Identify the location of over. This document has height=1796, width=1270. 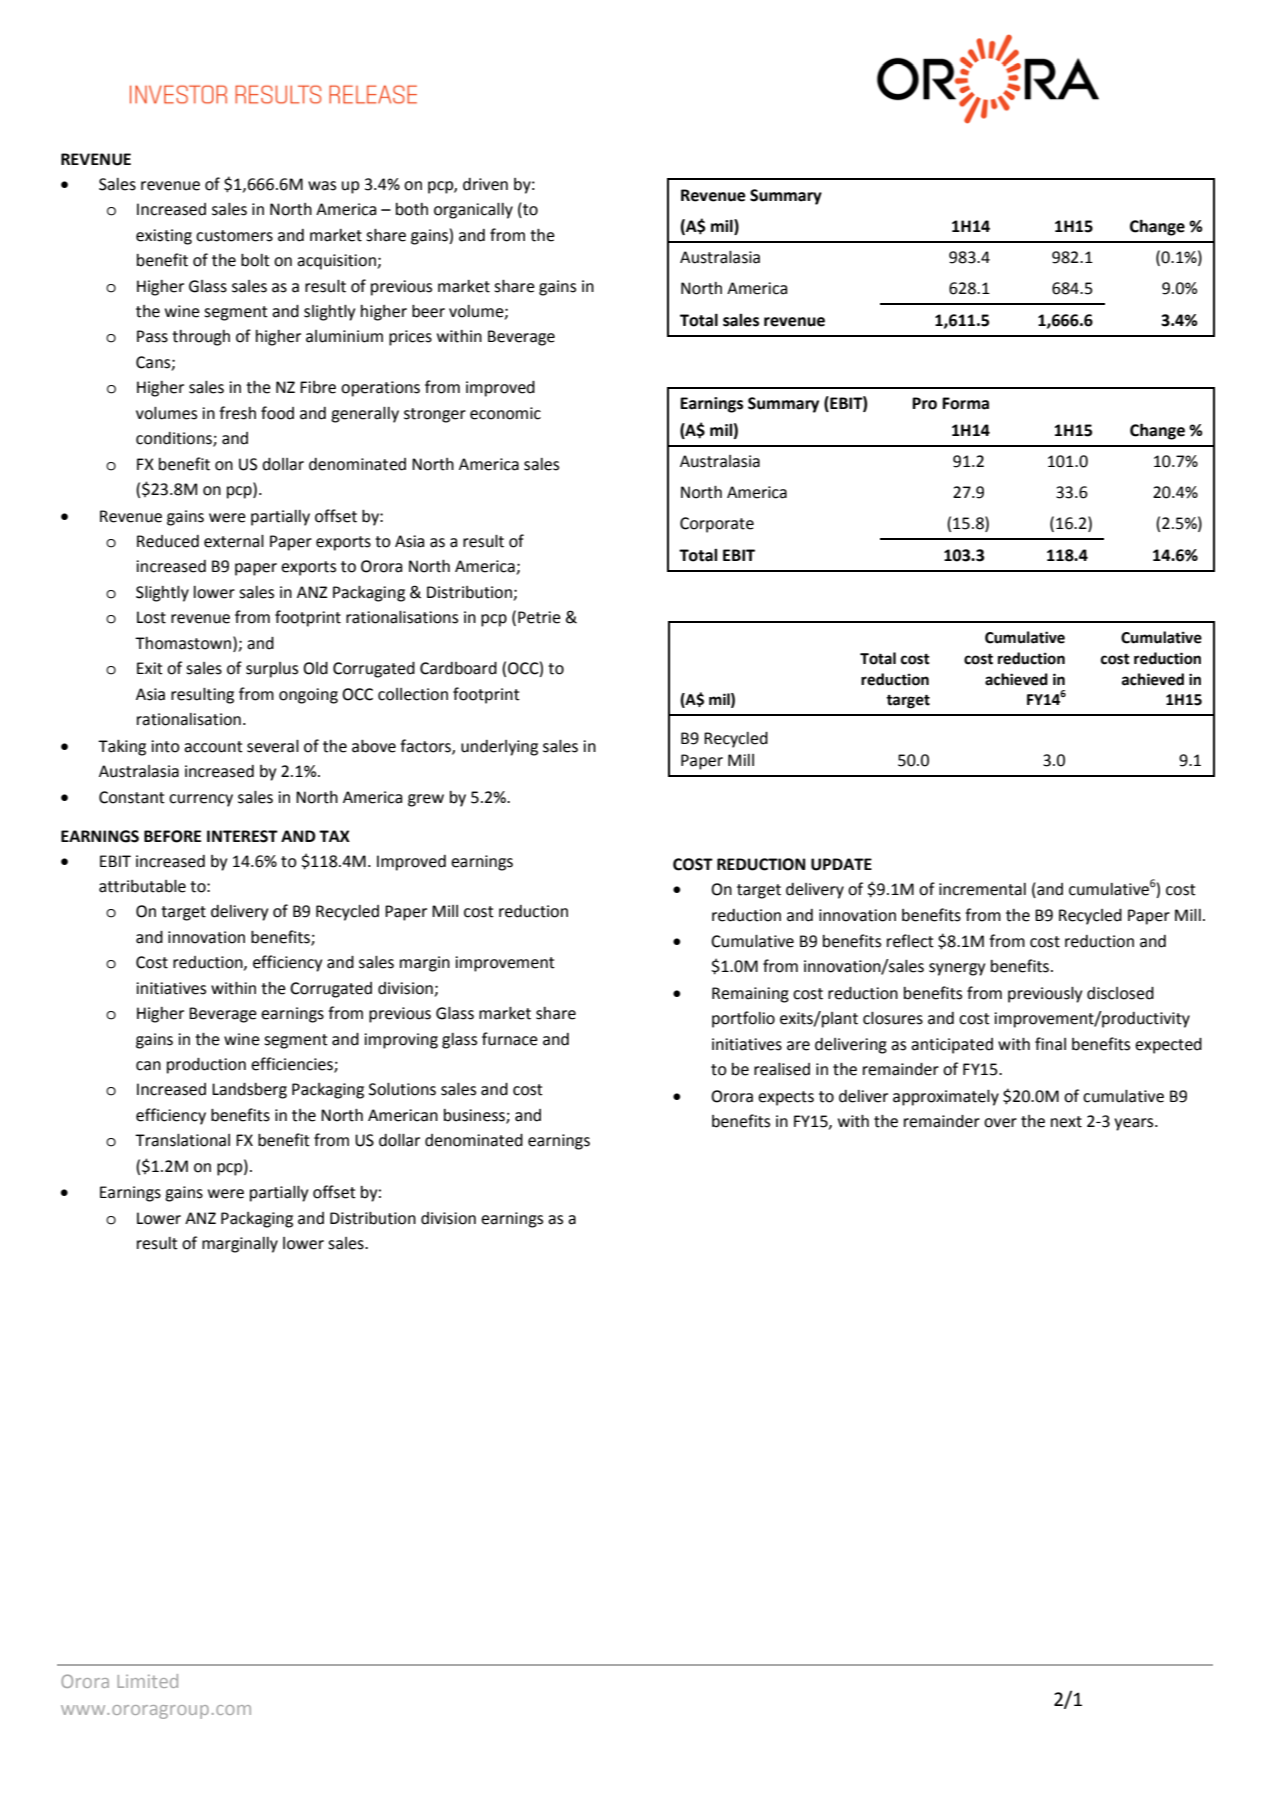
(1000, 1123).
